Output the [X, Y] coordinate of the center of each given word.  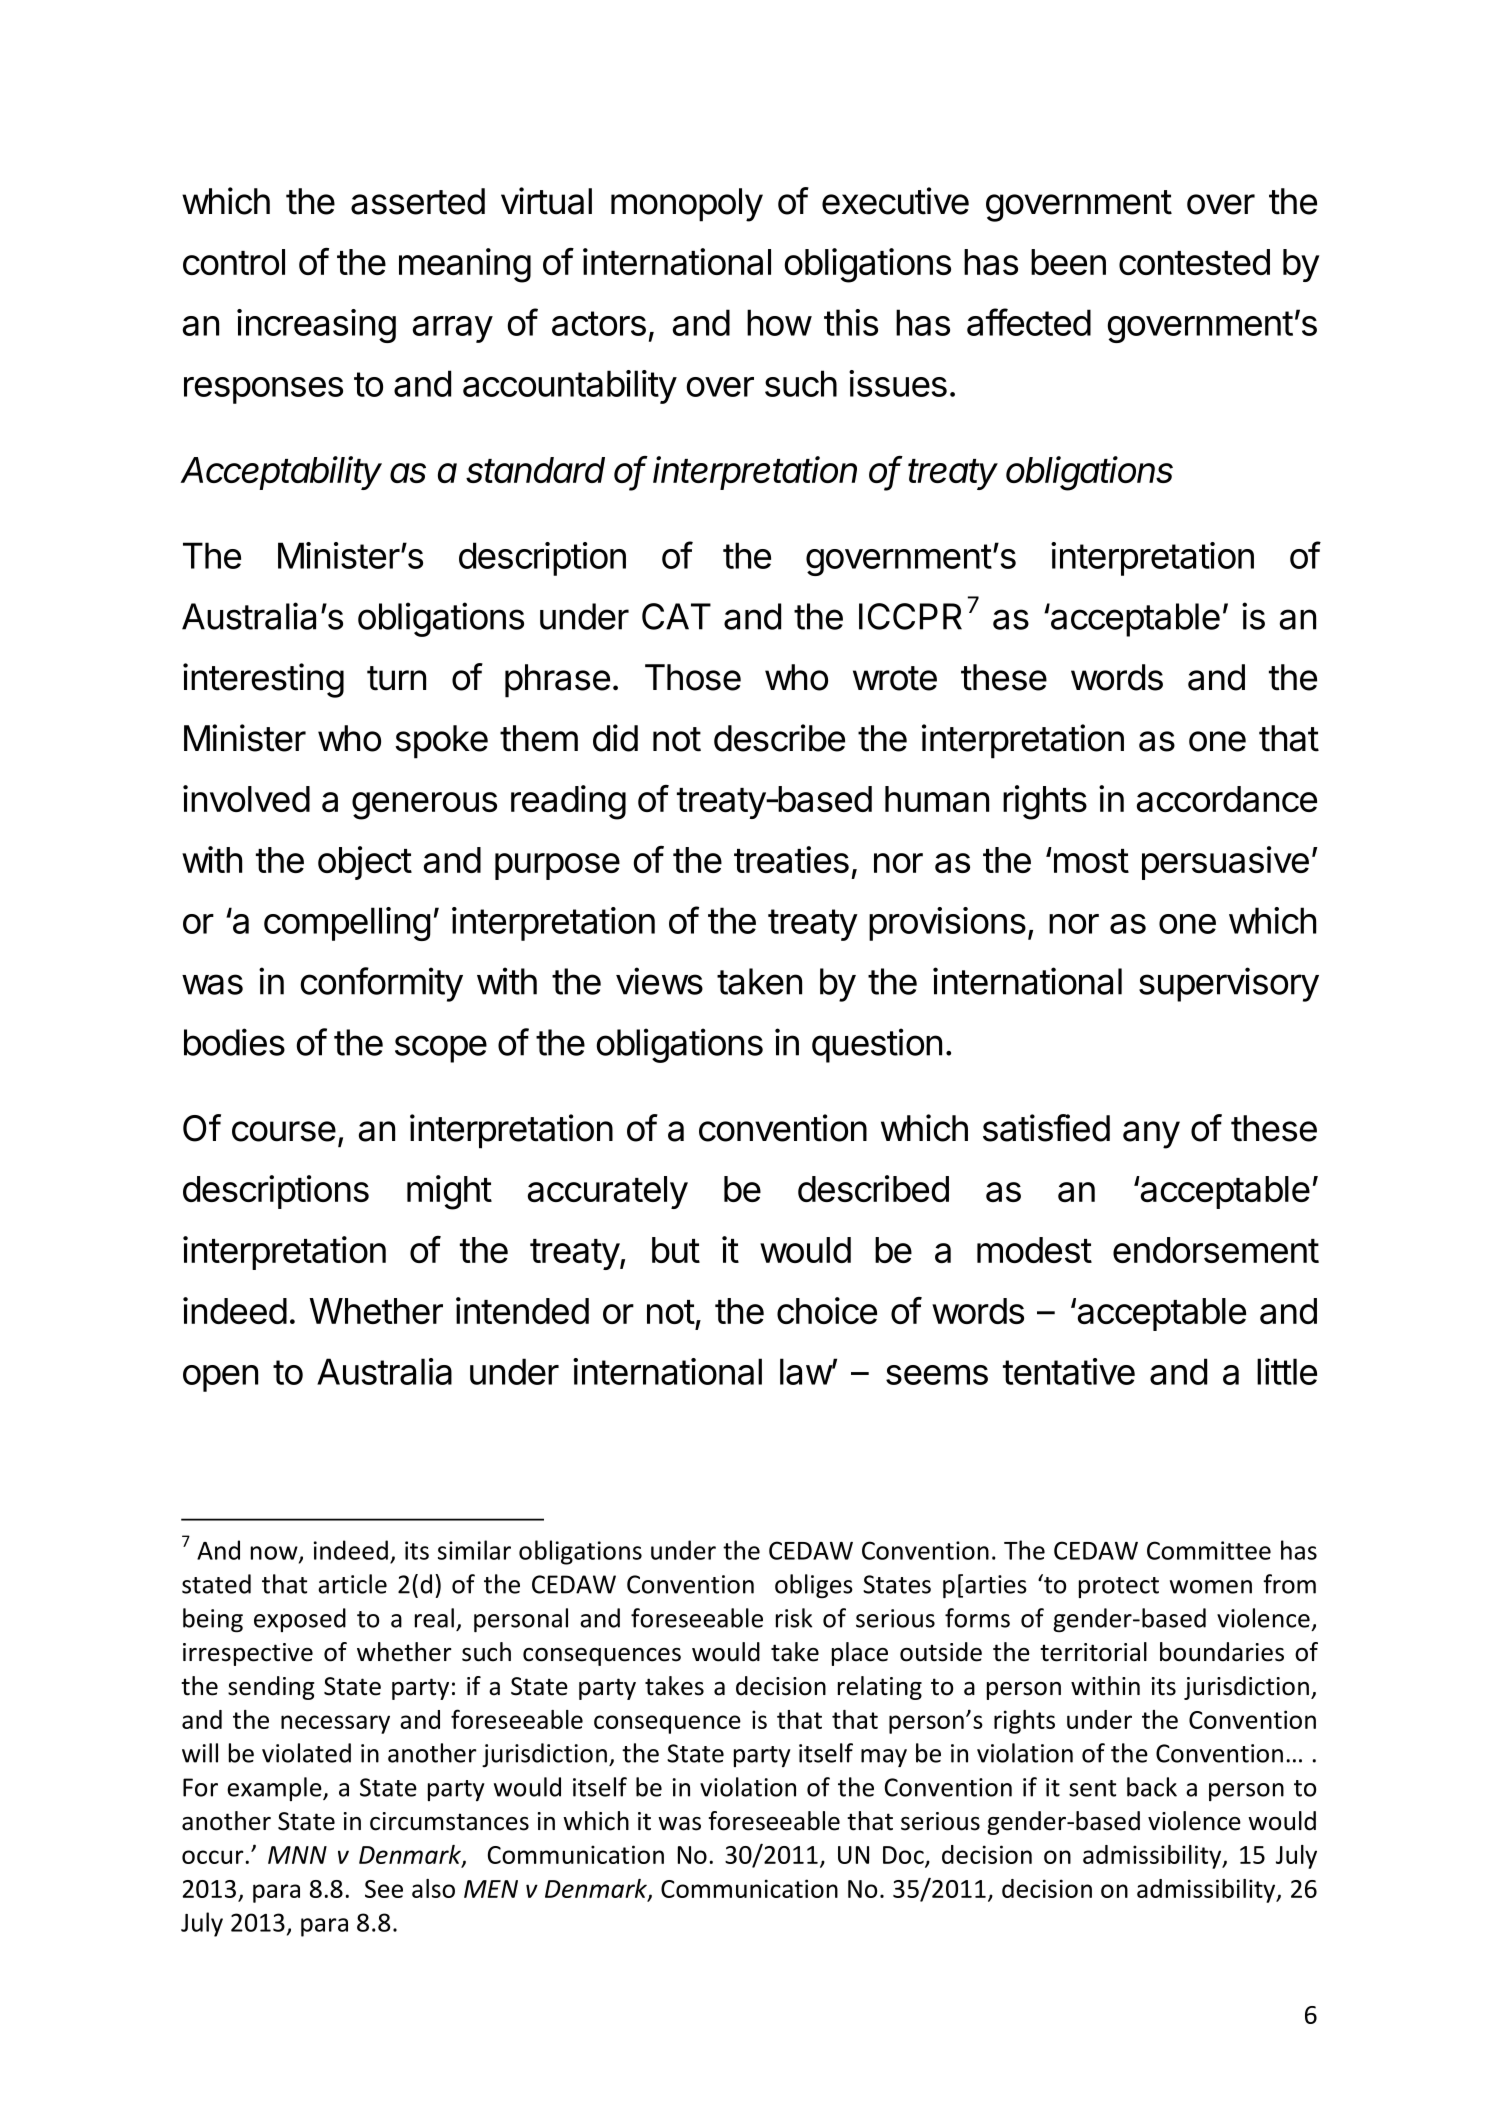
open [220, 1378]
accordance [1227, 799]
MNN [297, 1855]
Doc [904, 1856]
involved [246, 798]
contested [1194, 262]
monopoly [687, 205]
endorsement [1216, 1250]
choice [827, 1310]
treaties [791, 859]
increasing [316, 326]
